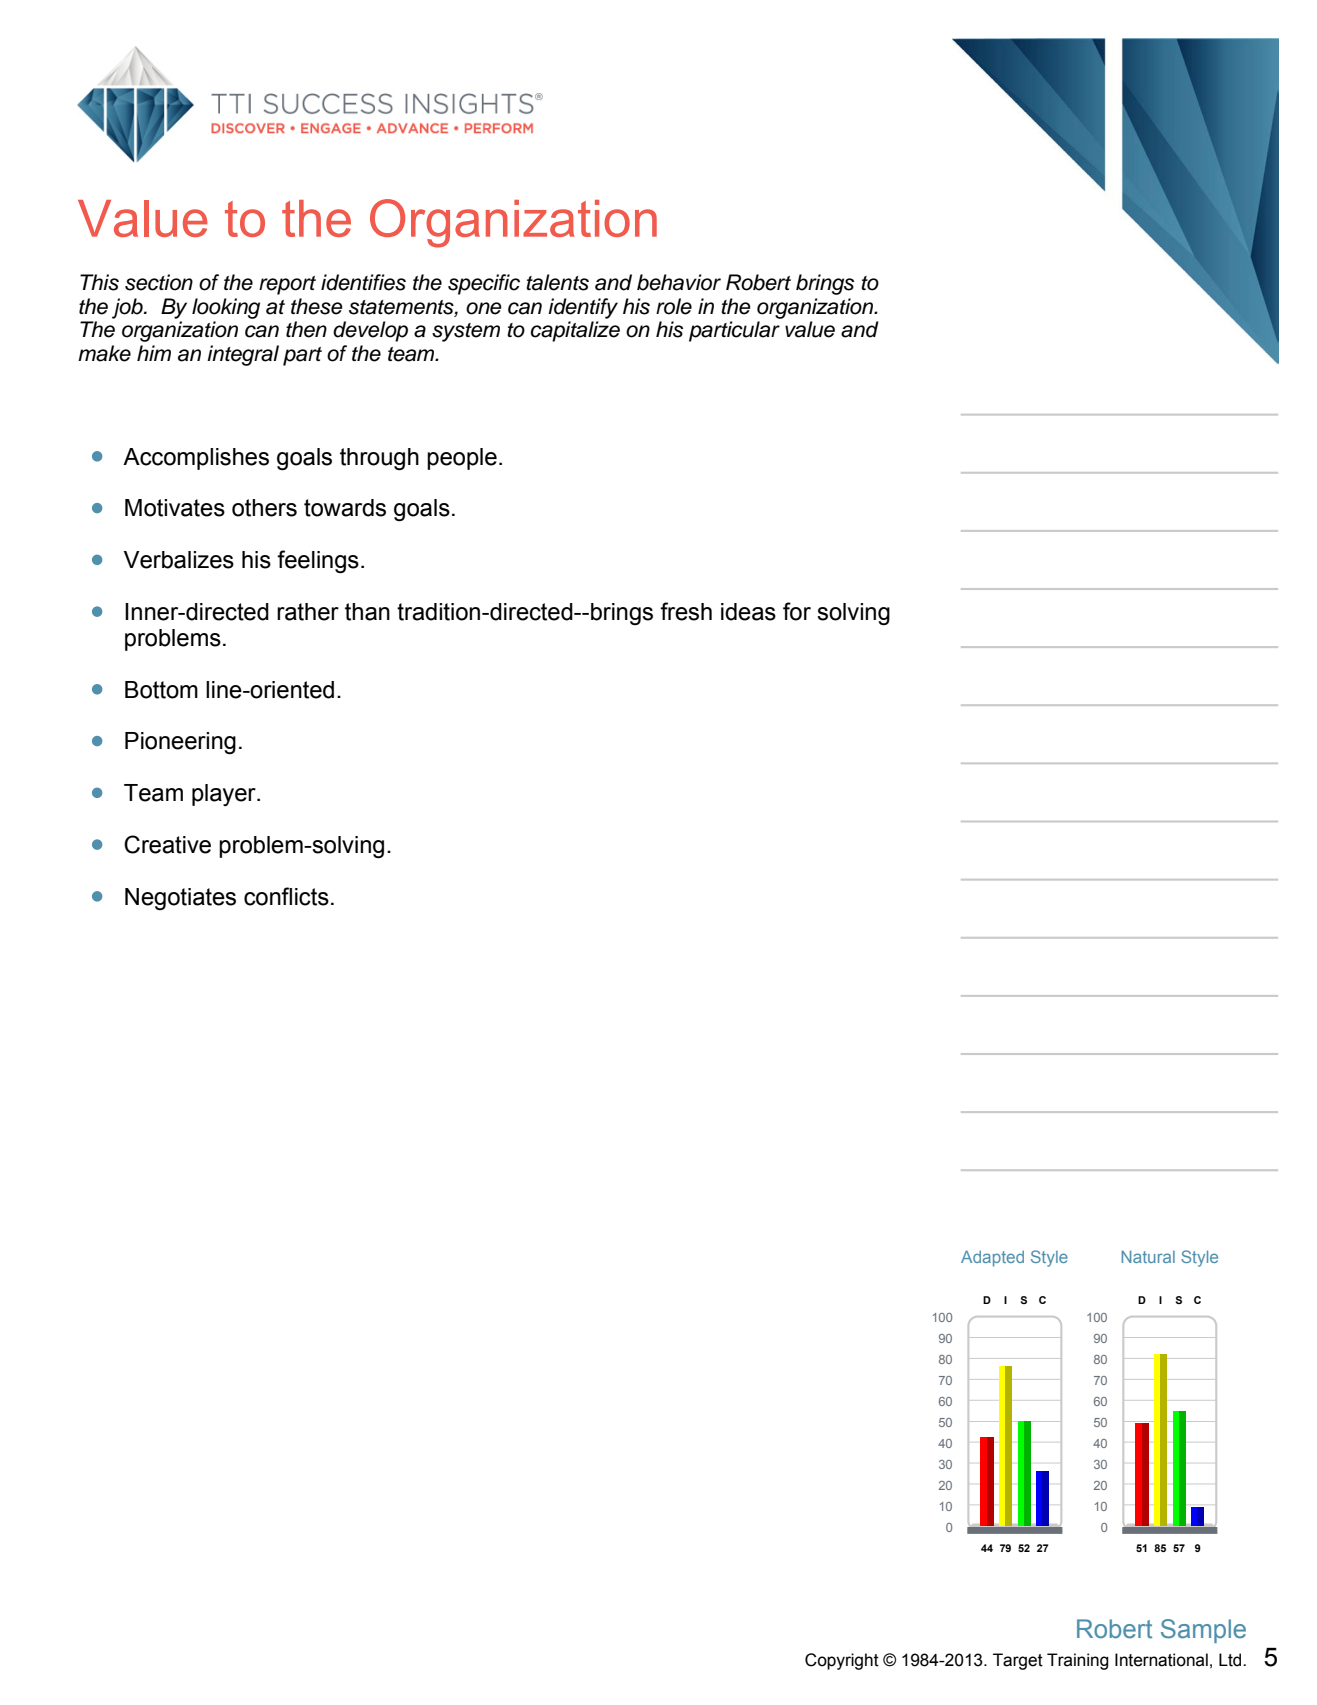  What do you see at coordinates (842, 1661) in the screenshot?
I see `Copyright` at bounding box center [842, 1661].
